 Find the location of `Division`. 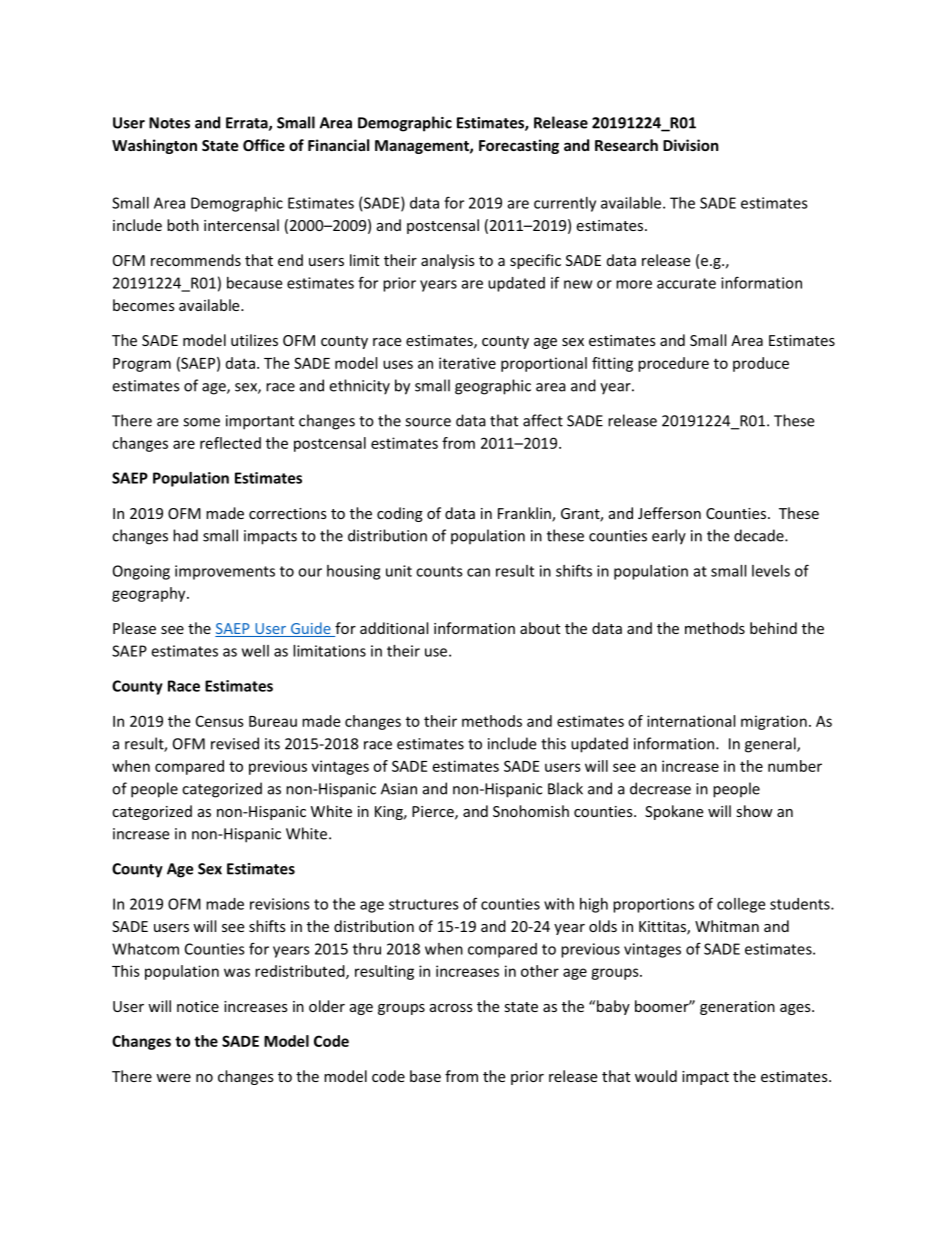

Division is located at coordinates (691, 145).
